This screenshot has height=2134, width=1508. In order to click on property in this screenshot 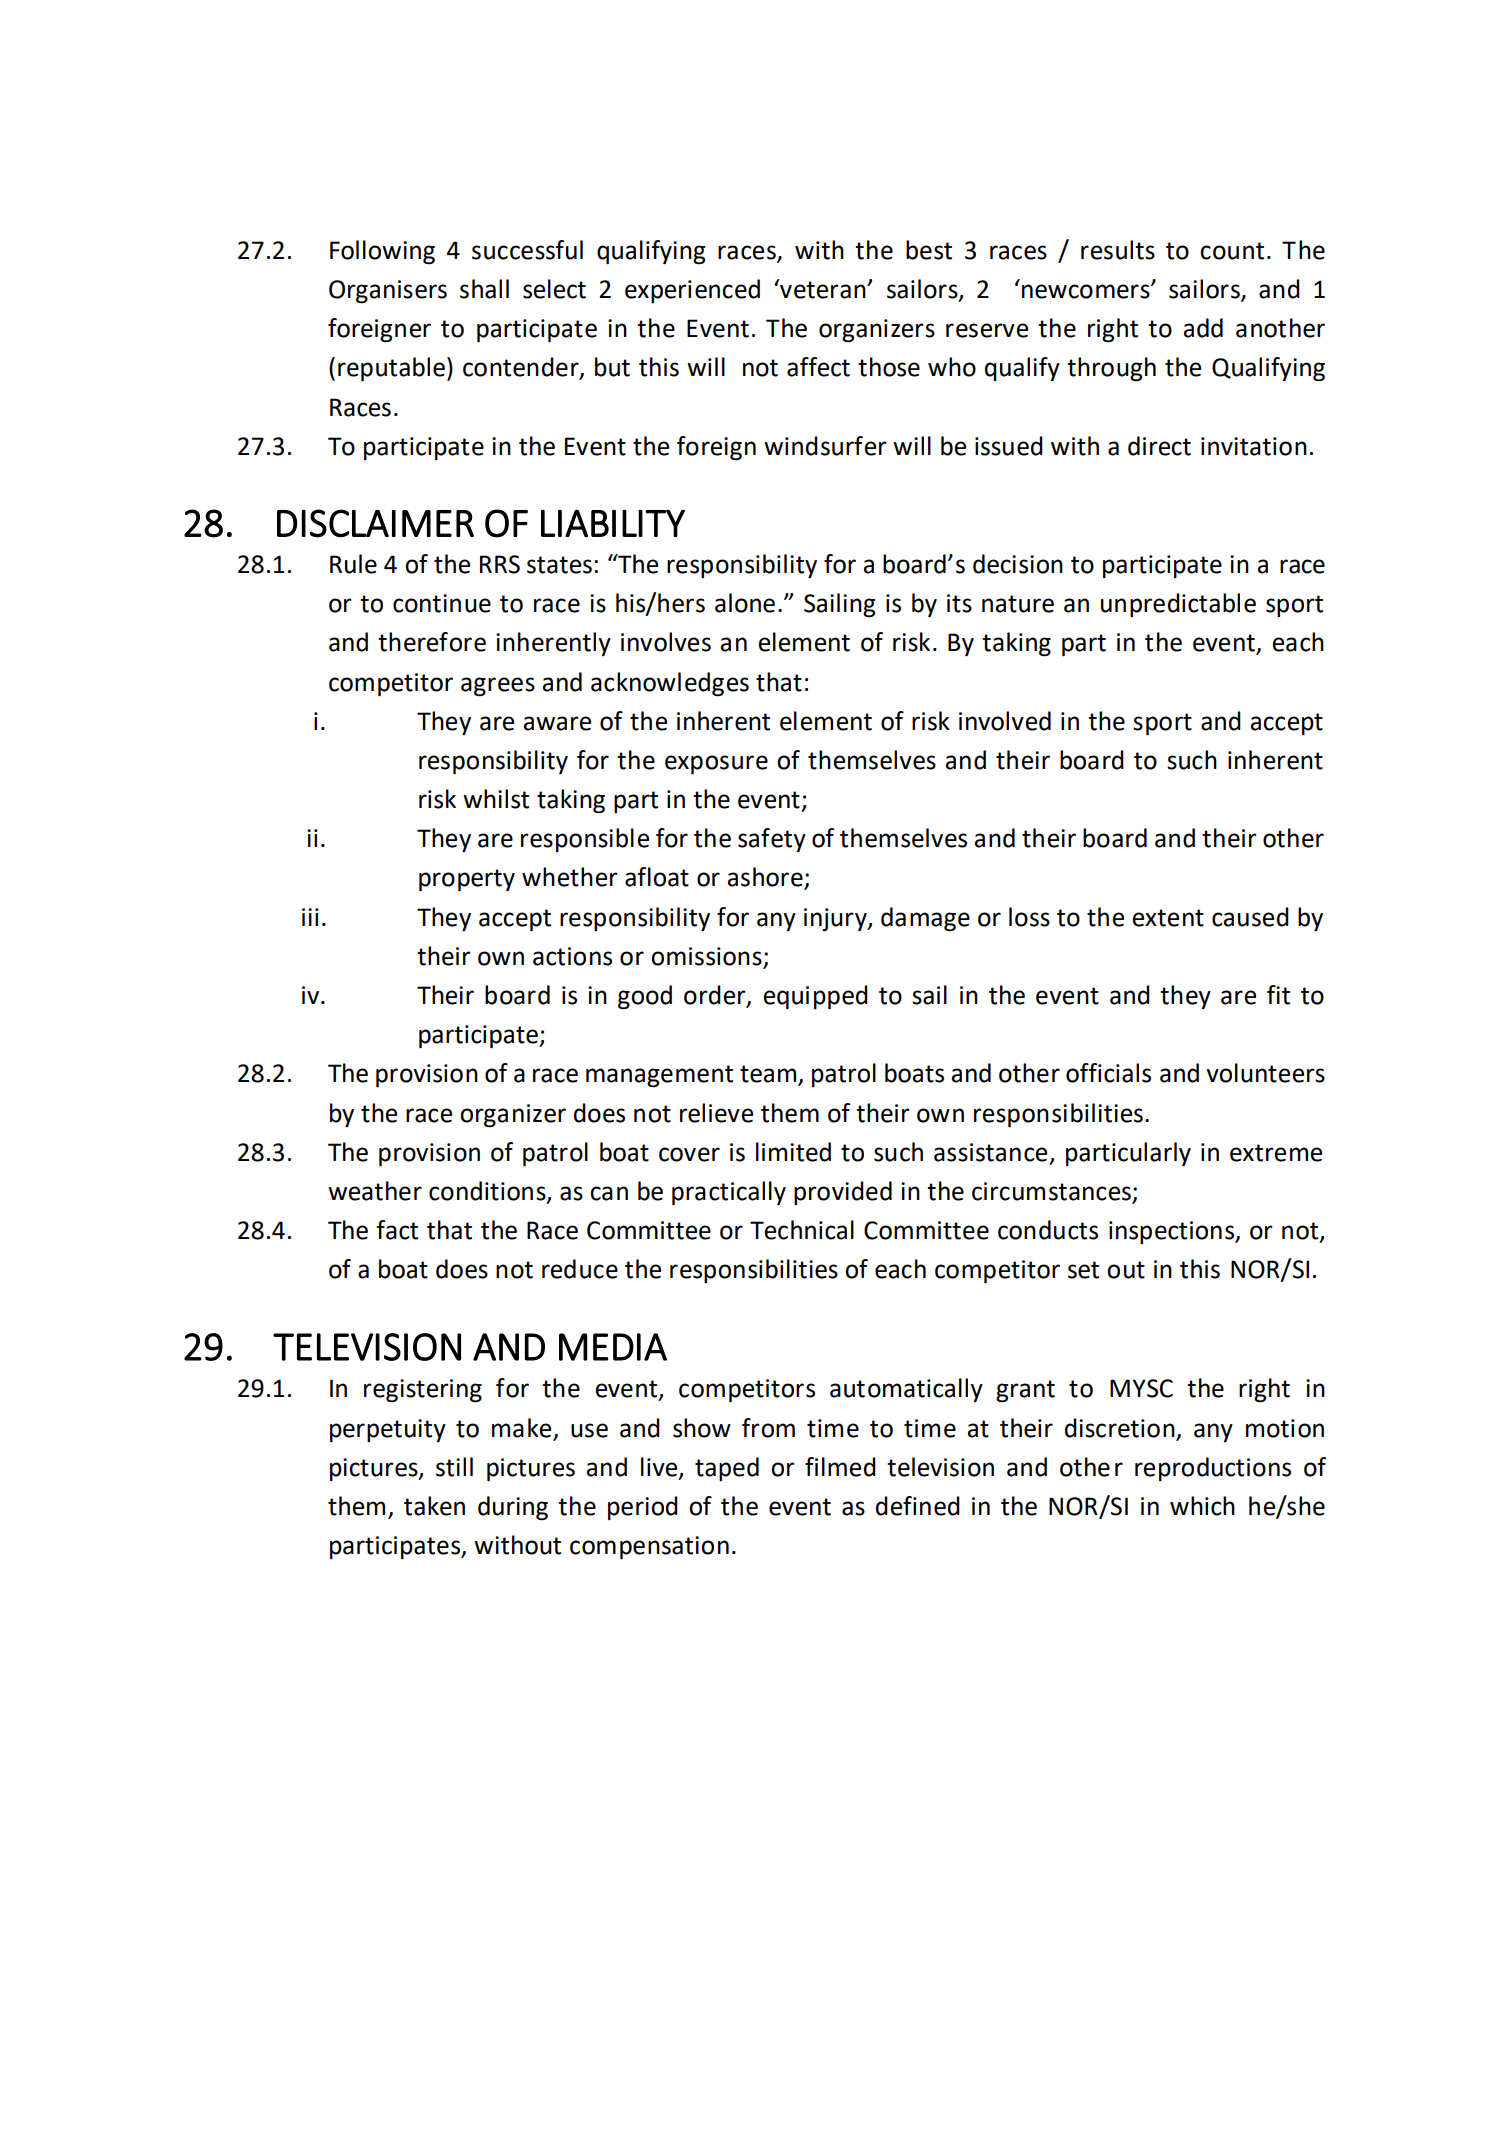, I will do `click(467, 880)`.
